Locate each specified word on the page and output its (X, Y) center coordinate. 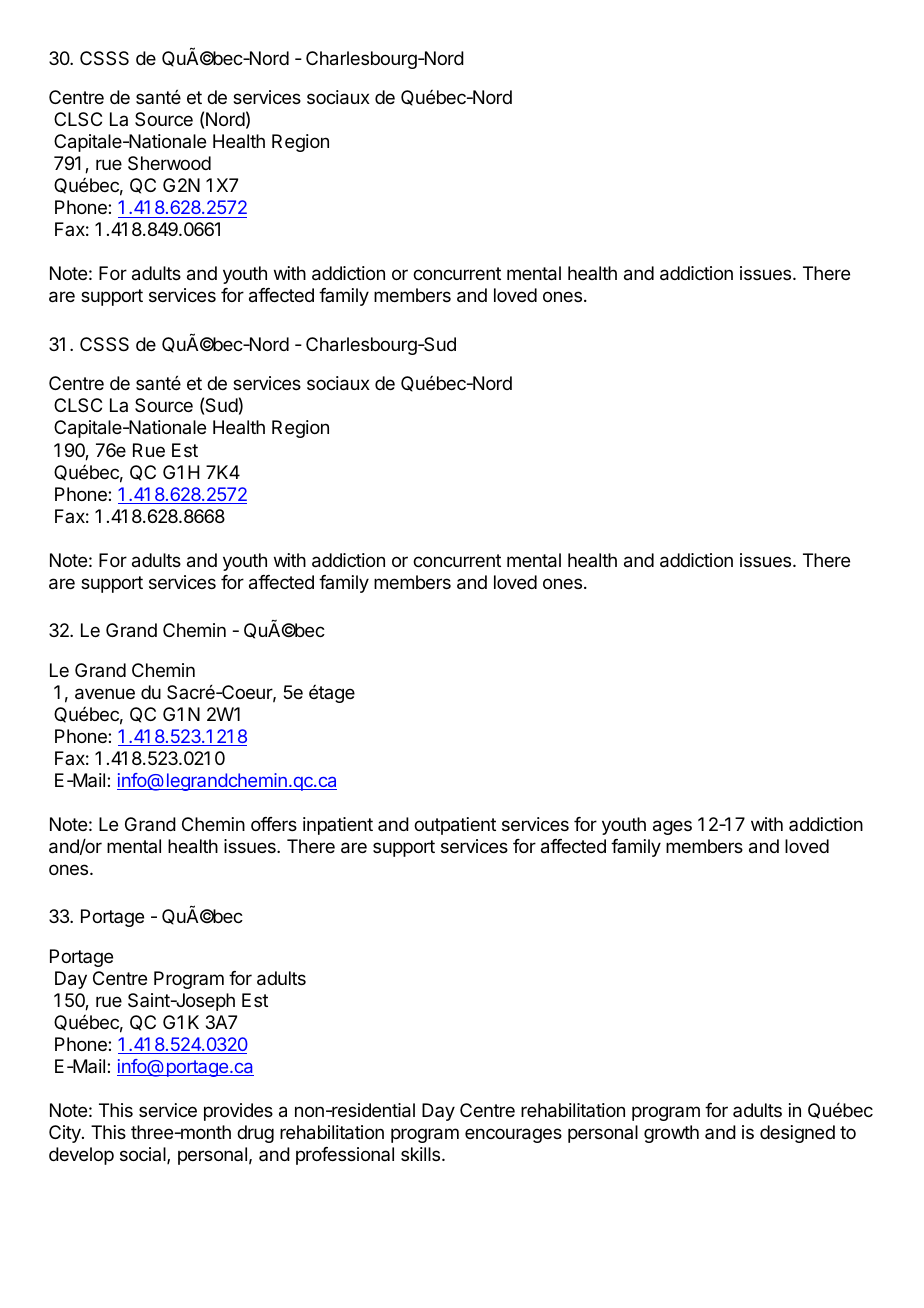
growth (671, 1134)
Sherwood (169, 163)
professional (345, 1156)
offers (274, 824)
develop (81, 1156)
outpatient (455, 826)
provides (238, 1112)
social (144, 1155)
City (66, 1134)
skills (422, 1154)
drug (255, 1134)
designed (797, 1134)
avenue (105, 694)
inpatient (338, 826)
